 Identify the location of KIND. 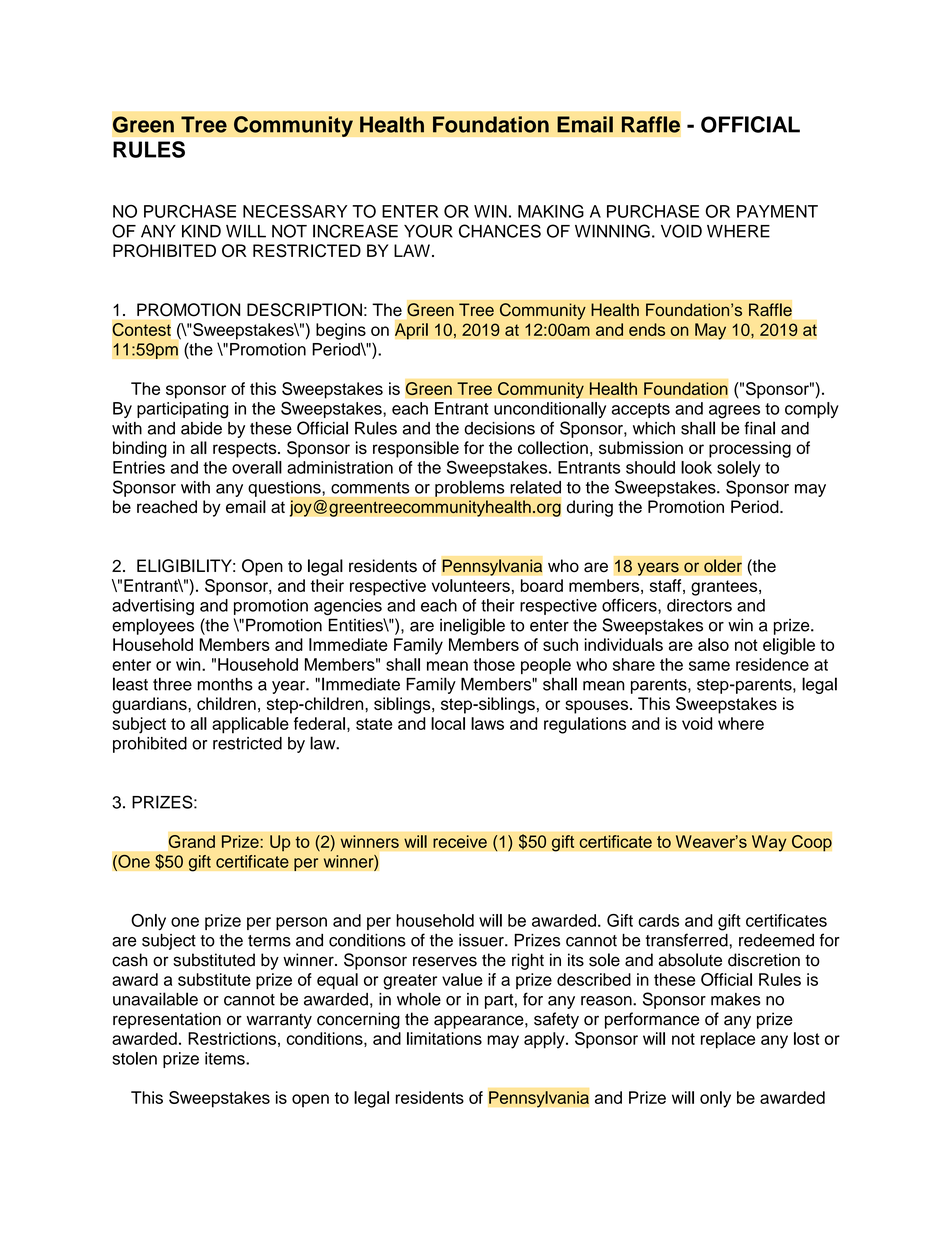
(201, 231).
